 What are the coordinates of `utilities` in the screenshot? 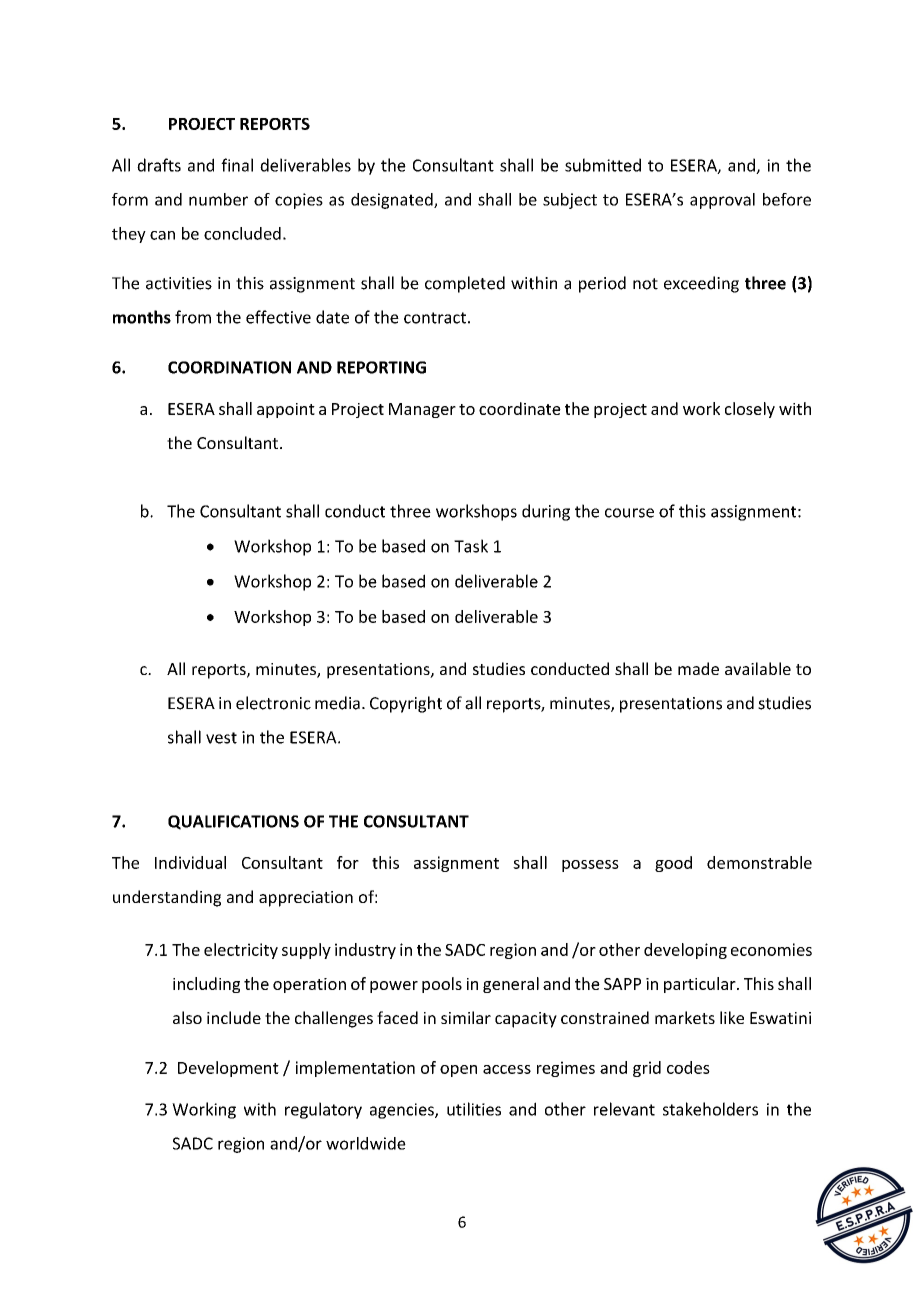 It's located at (474, 1109).
